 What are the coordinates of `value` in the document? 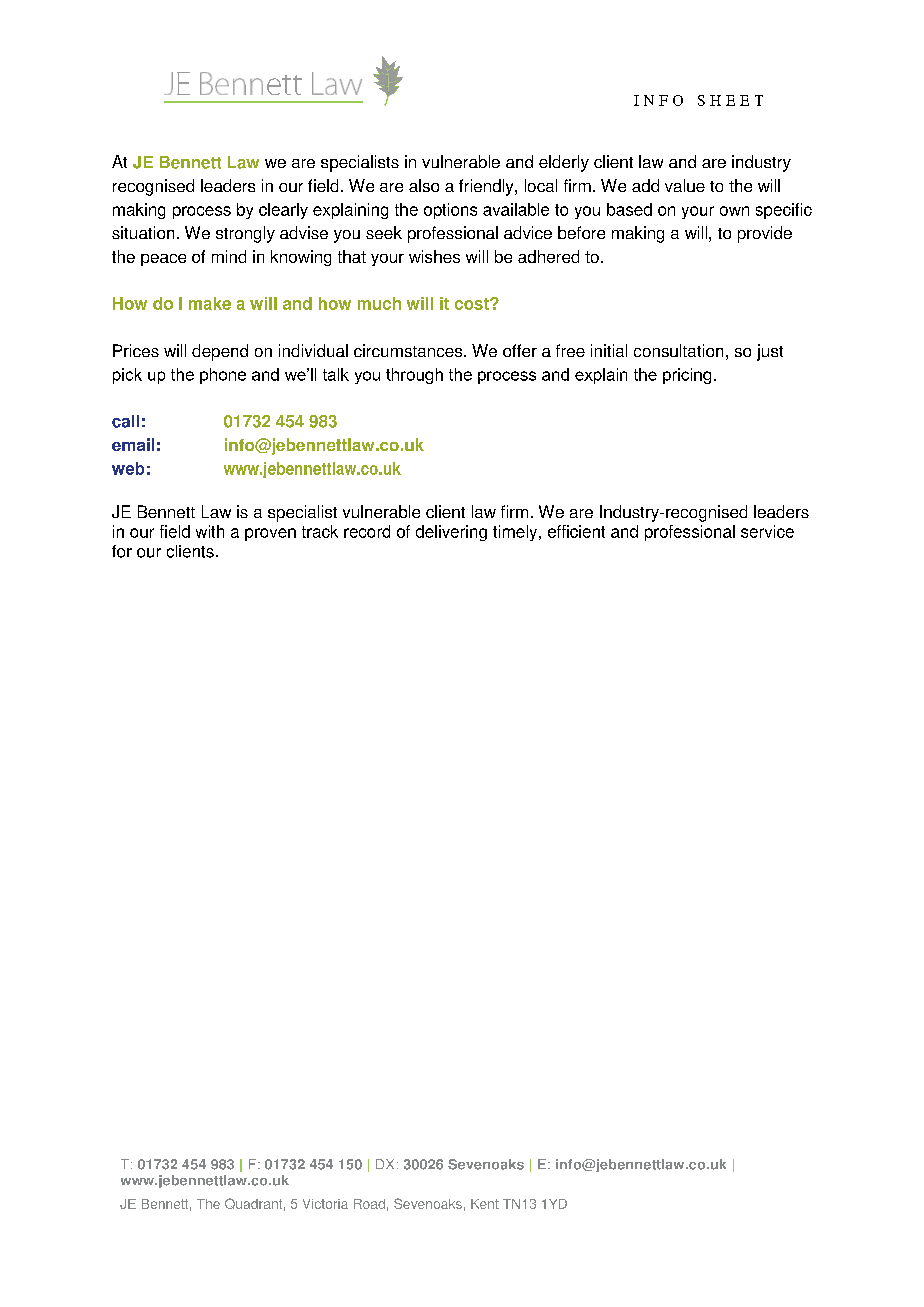 It's located at (685, 185).
